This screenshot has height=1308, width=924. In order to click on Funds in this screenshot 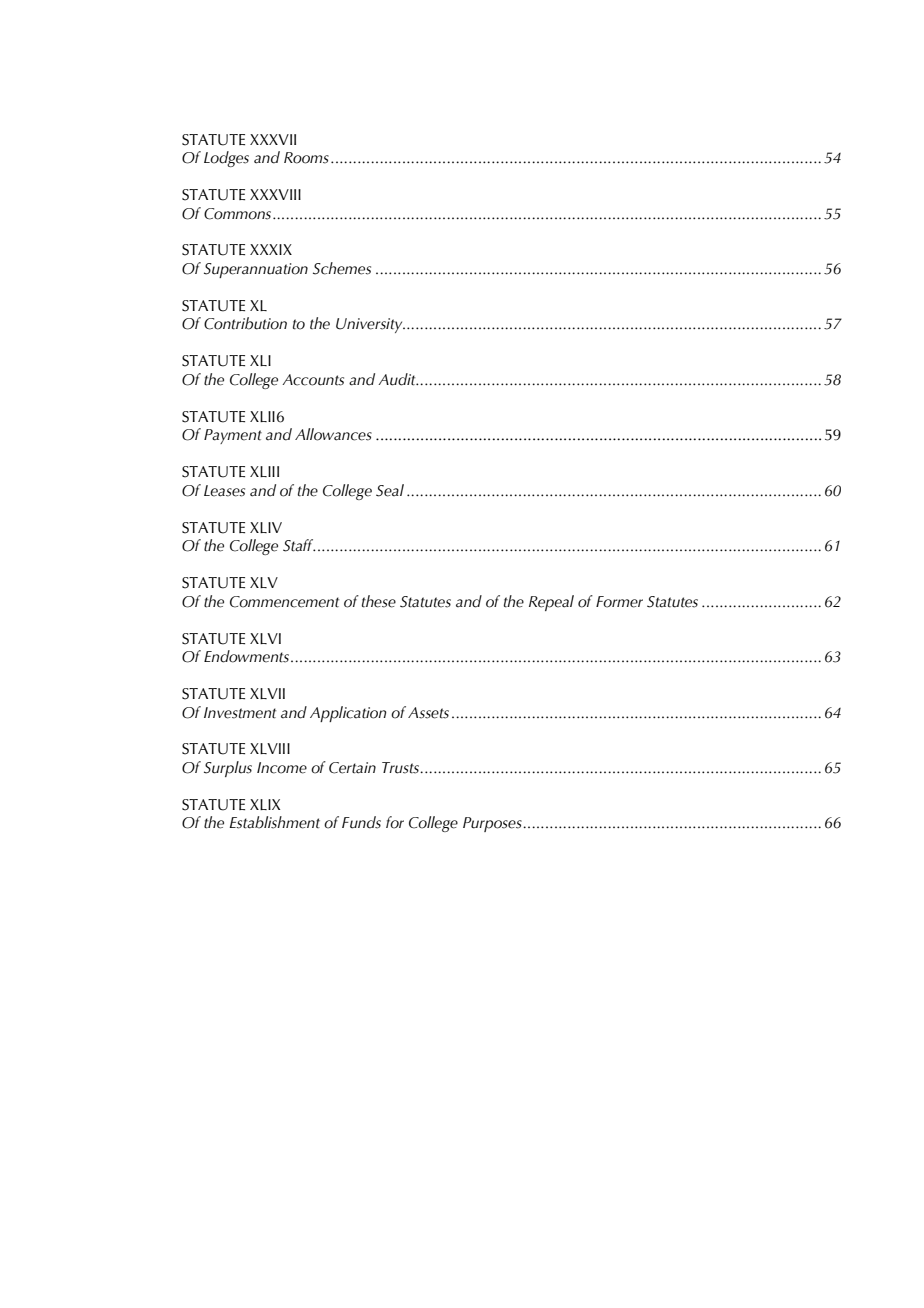, I will do `click(361, 822)`.
